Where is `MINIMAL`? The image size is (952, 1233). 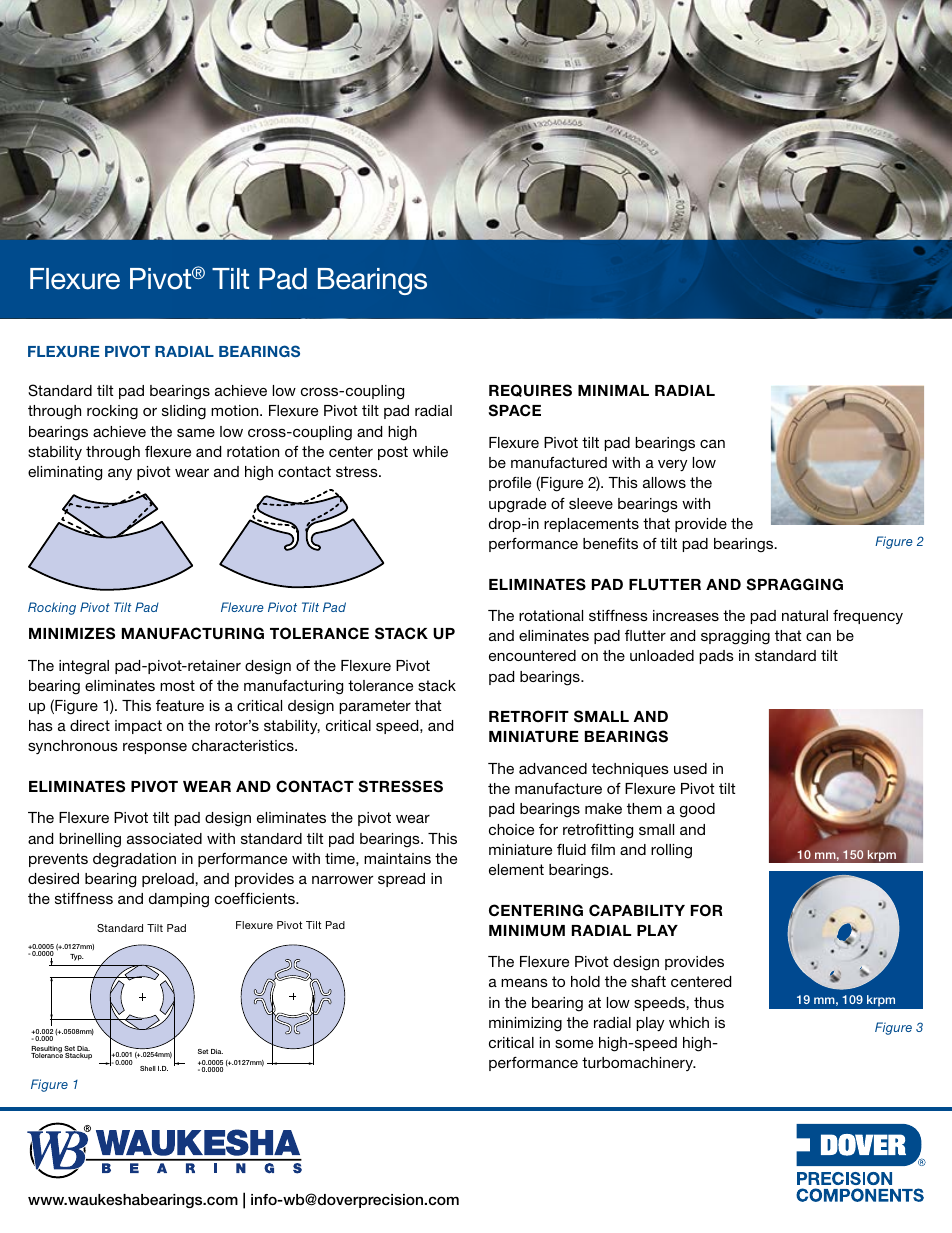
MINIMAL is located at coordinates (613, 390).
